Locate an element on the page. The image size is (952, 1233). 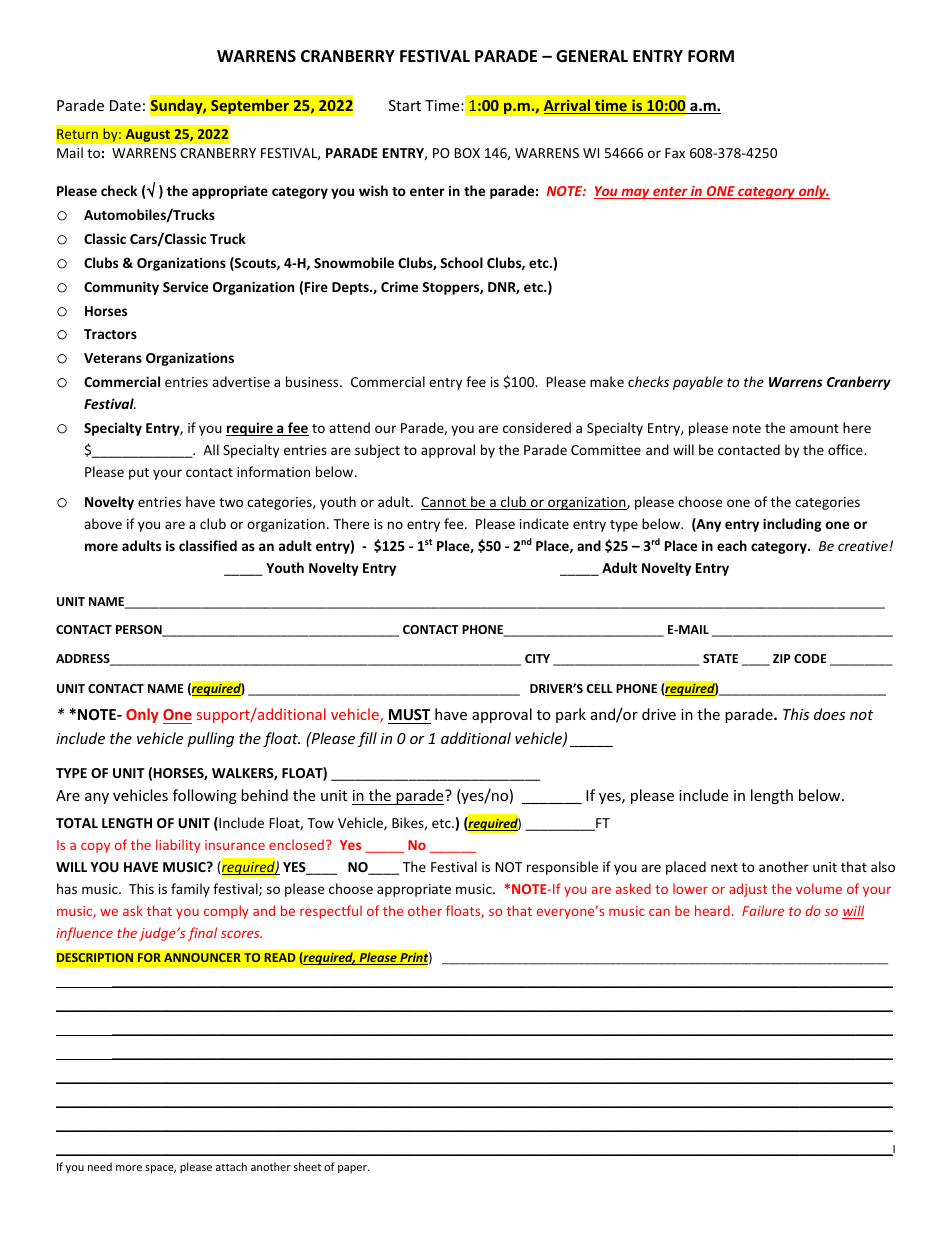
Crime is located at coordinates (399, 286).
